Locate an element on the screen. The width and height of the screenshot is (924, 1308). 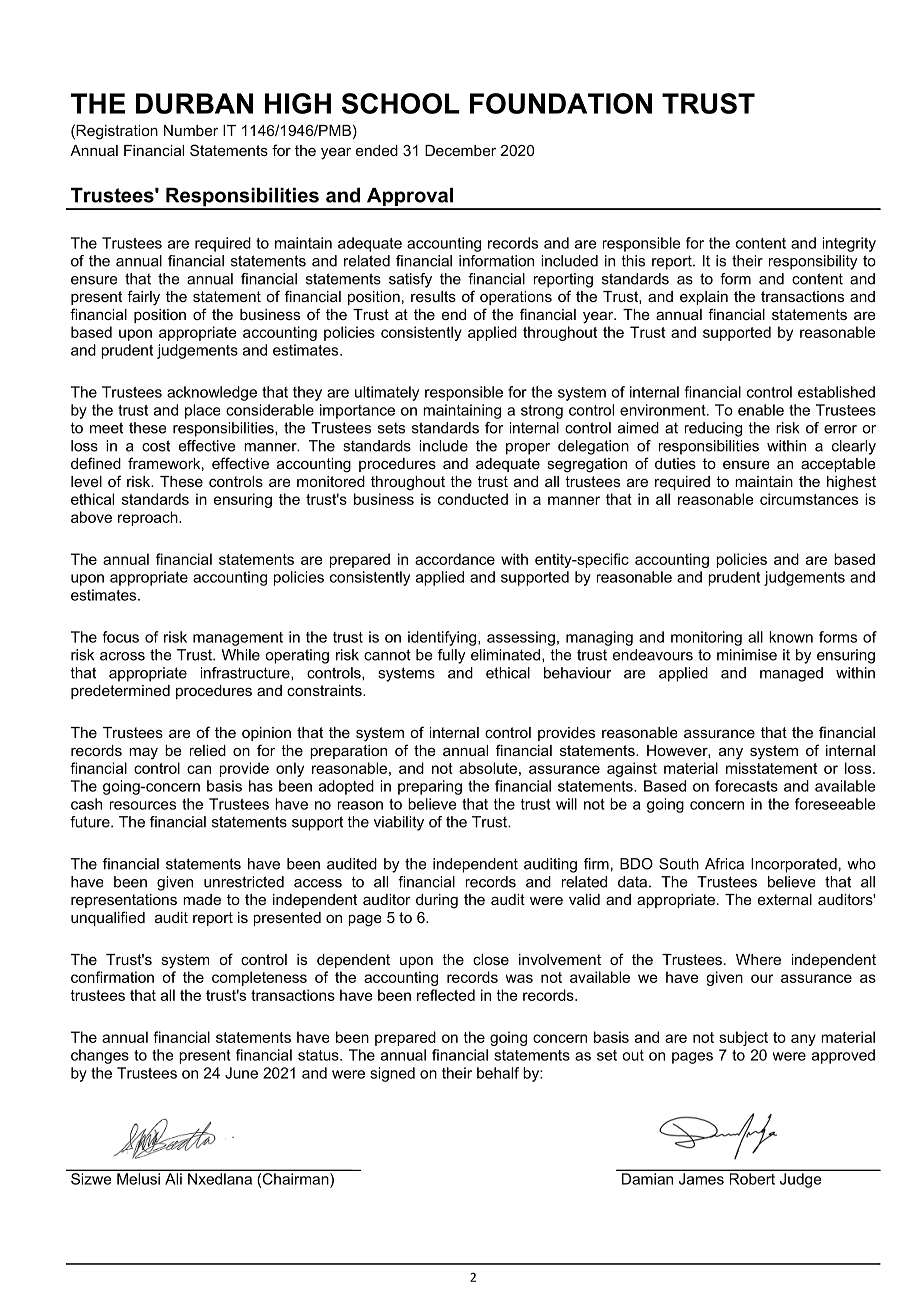
integrity is located at coordinates (849, 244).
